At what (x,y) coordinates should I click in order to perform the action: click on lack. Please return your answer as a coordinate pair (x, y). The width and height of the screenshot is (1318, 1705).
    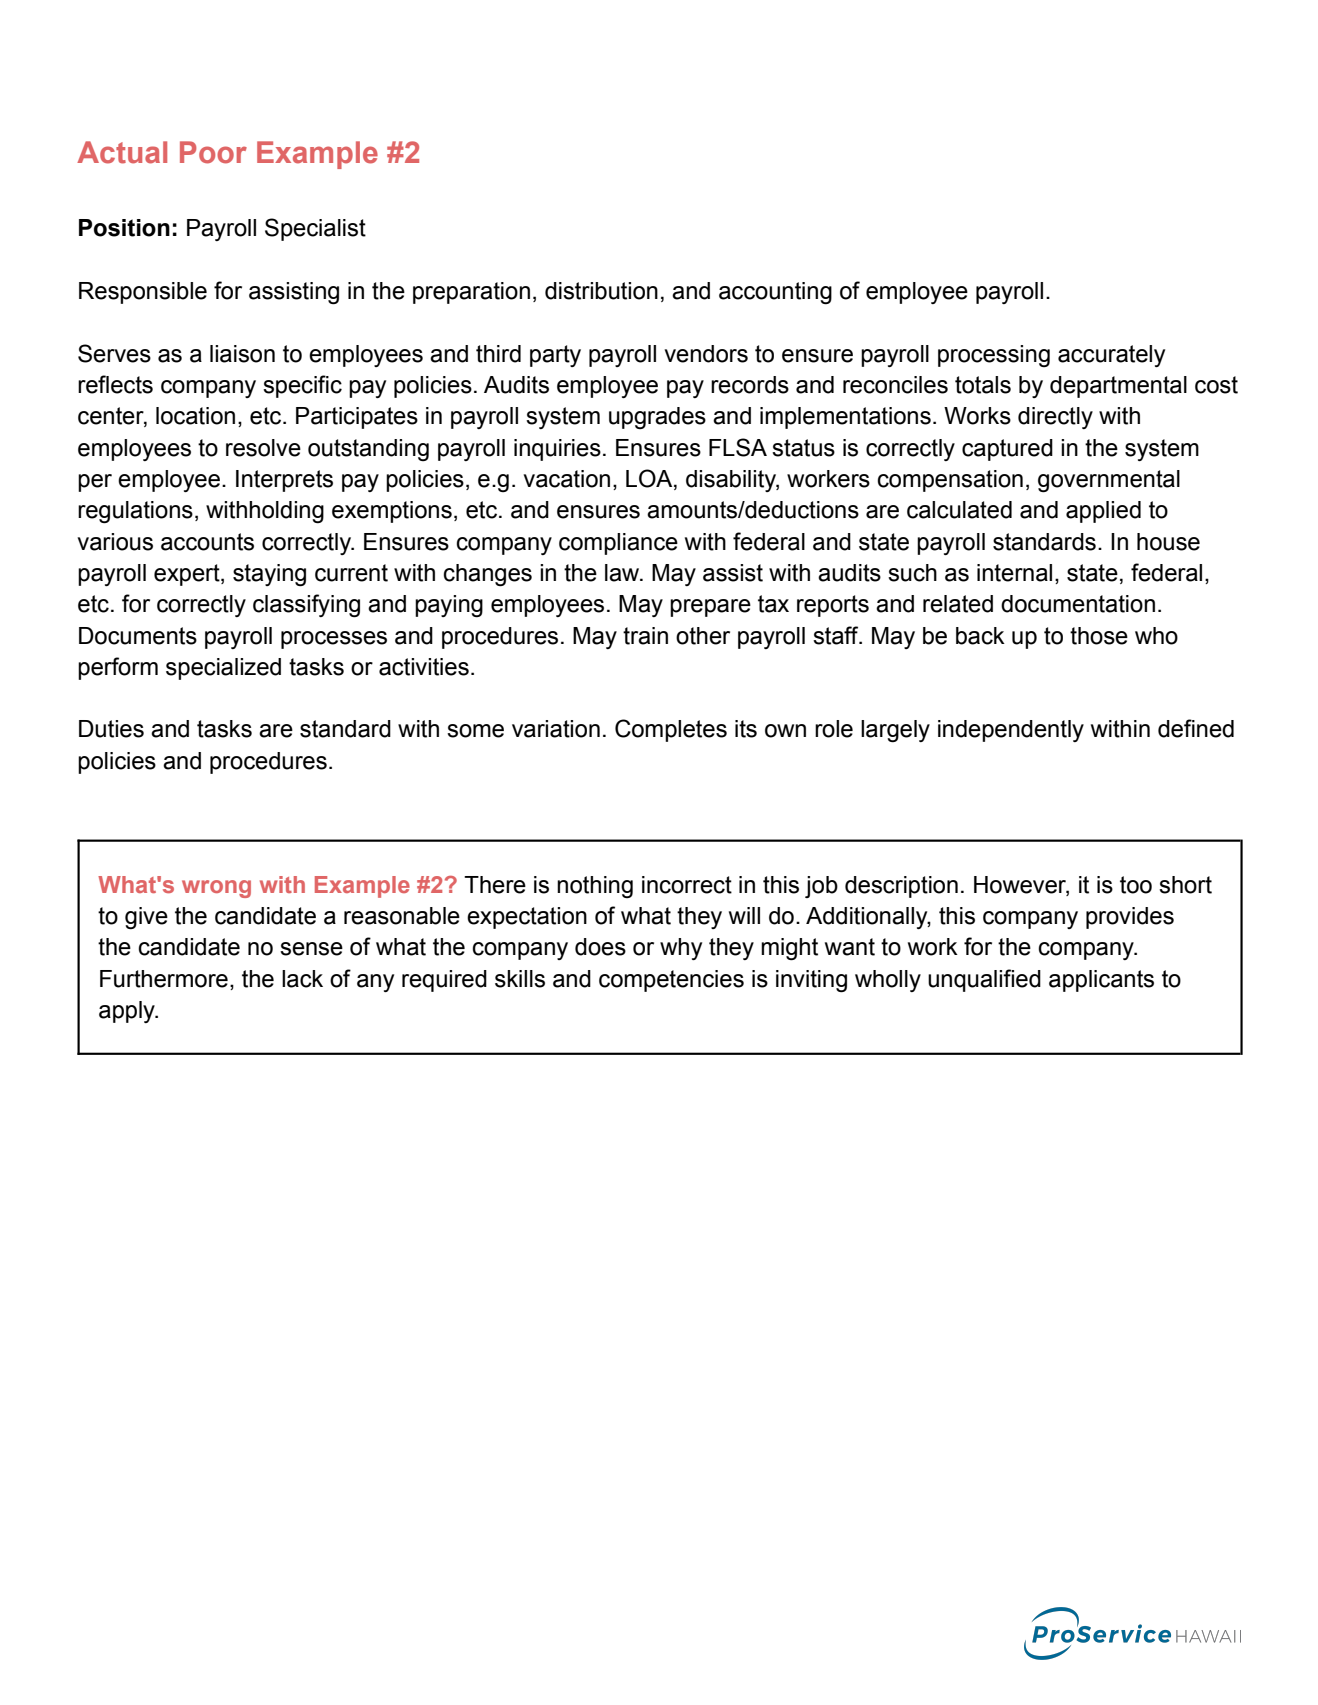
    Looking at the image, I should click on (302, 979).
